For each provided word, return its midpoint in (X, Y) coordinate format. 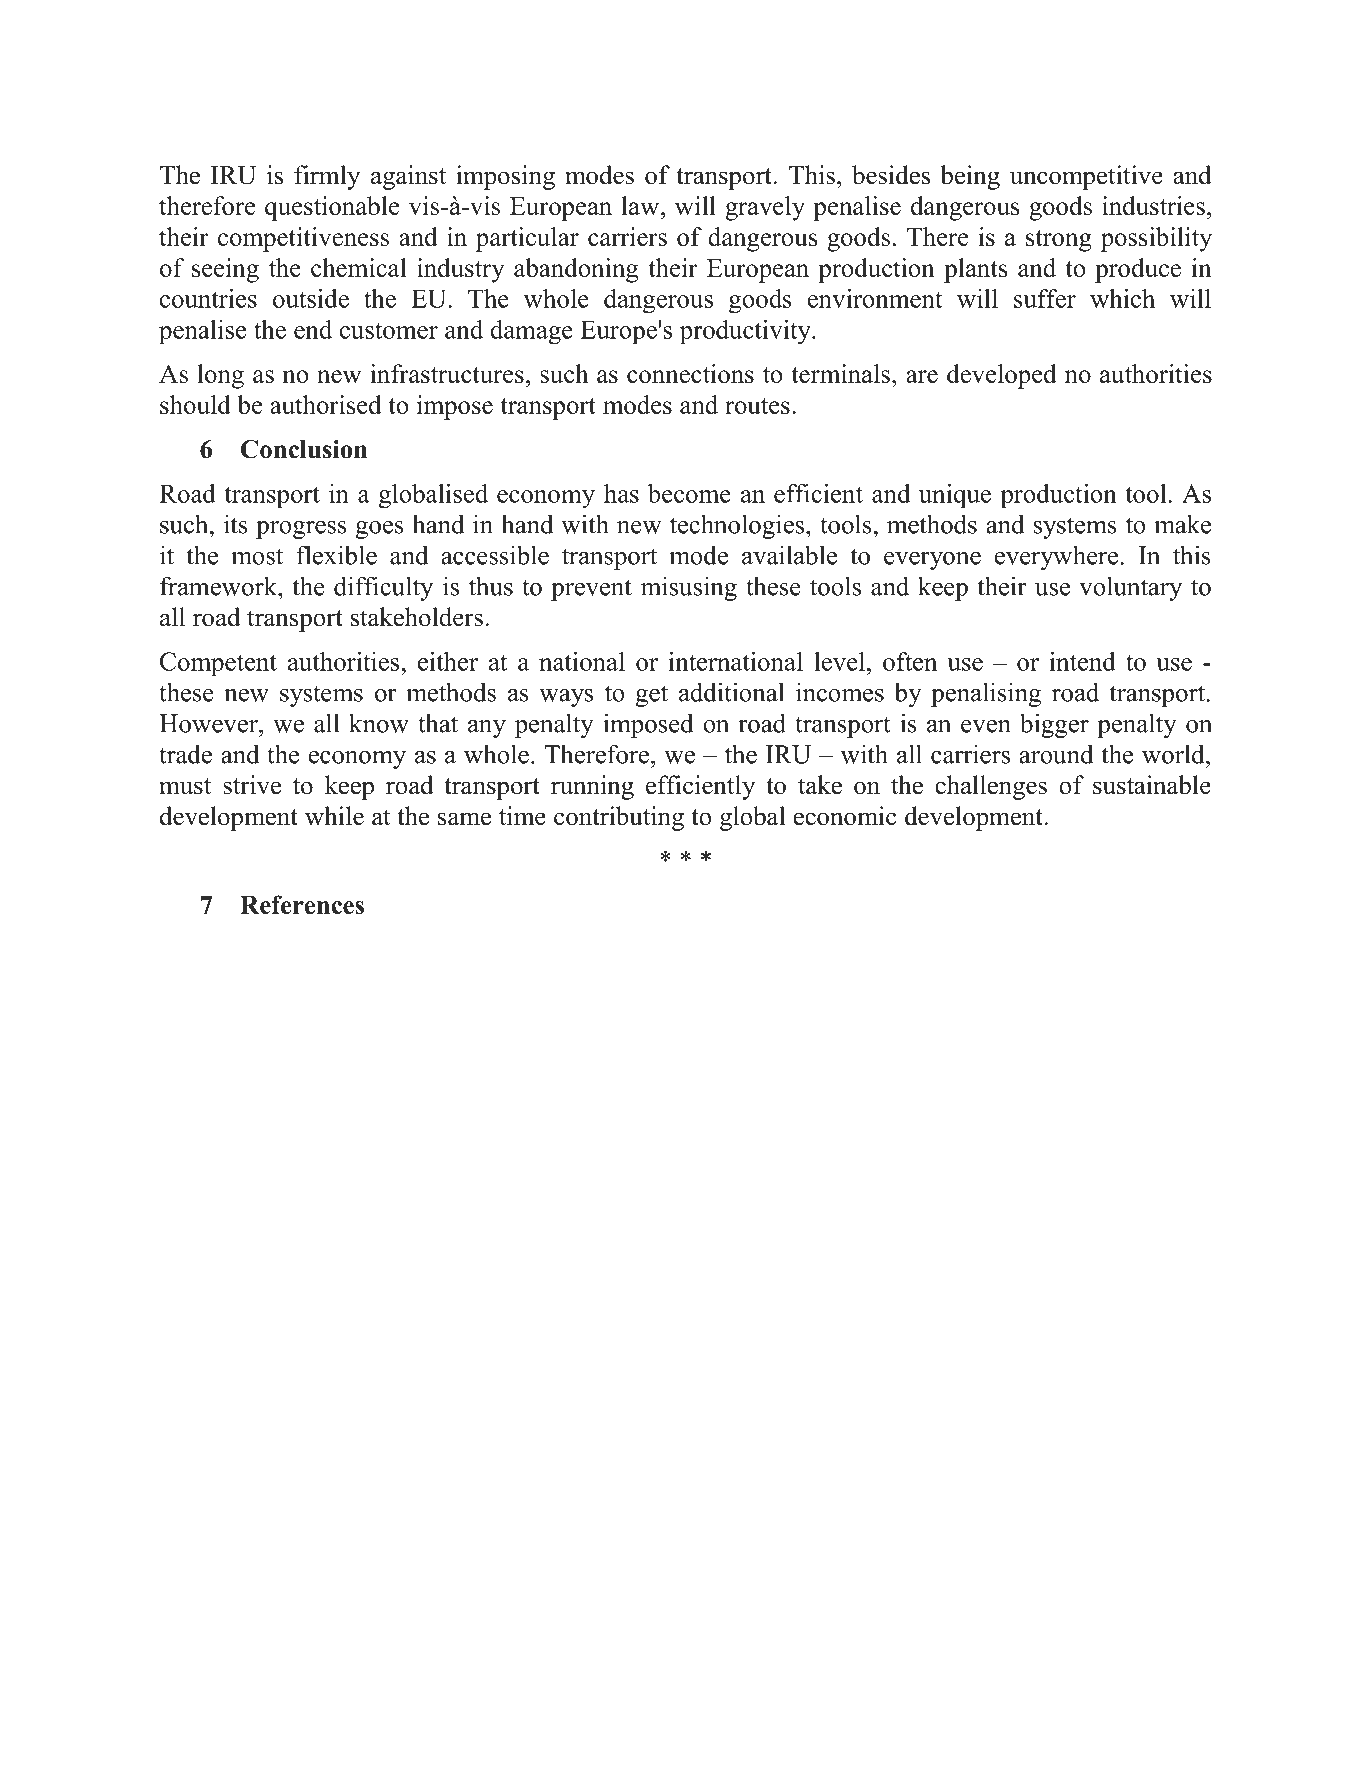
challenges (991, 787)
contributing (619, 818)
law (642, 205)
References (302, 904)
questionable (332, 208)
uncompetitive (1086, 177)
